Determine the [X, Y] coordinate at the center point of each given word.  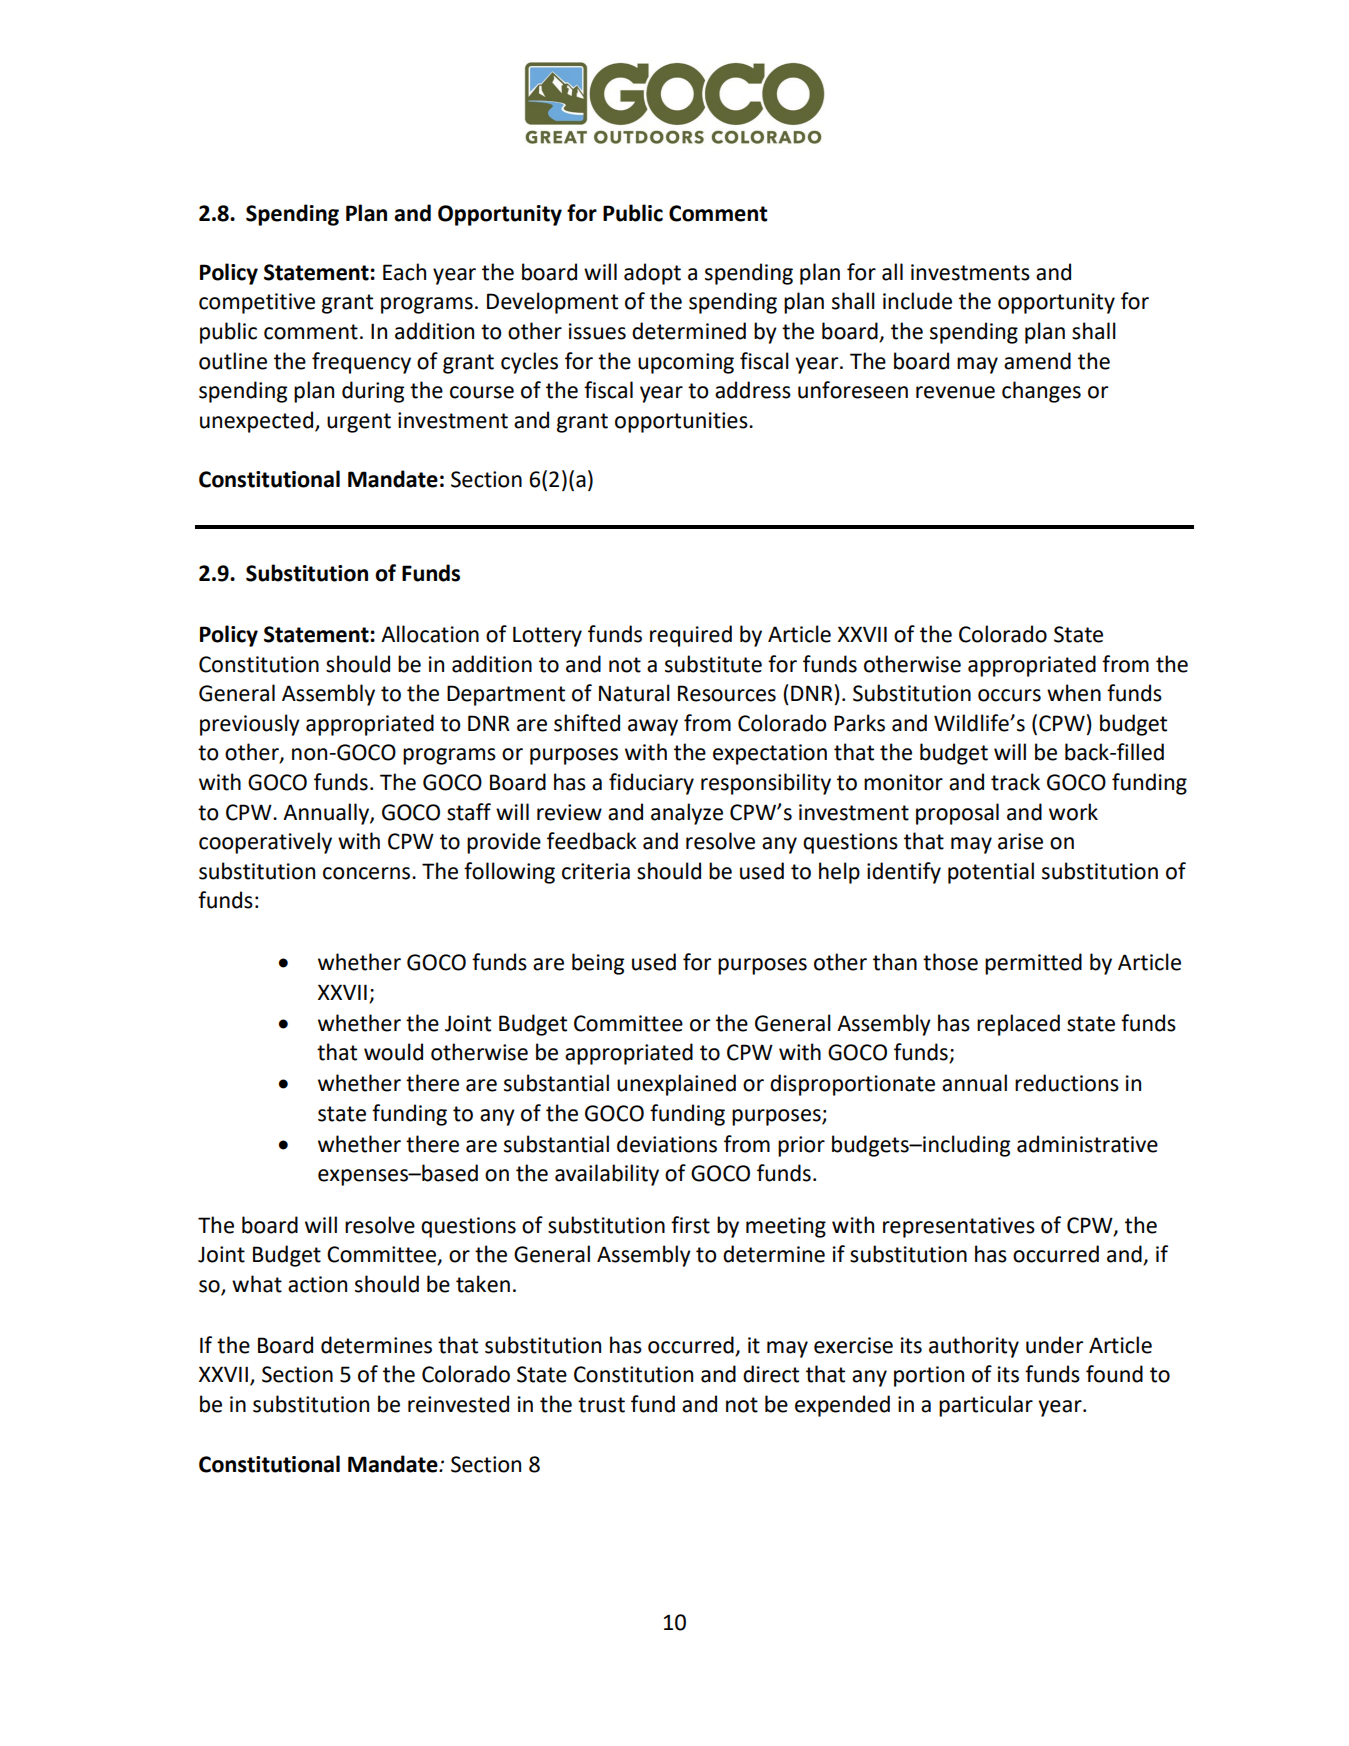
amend [1037, 361]
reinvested [458, 1404]
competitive [257, 303]
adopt [652, 274]
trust [601, 1405]
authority [974, 1347]
